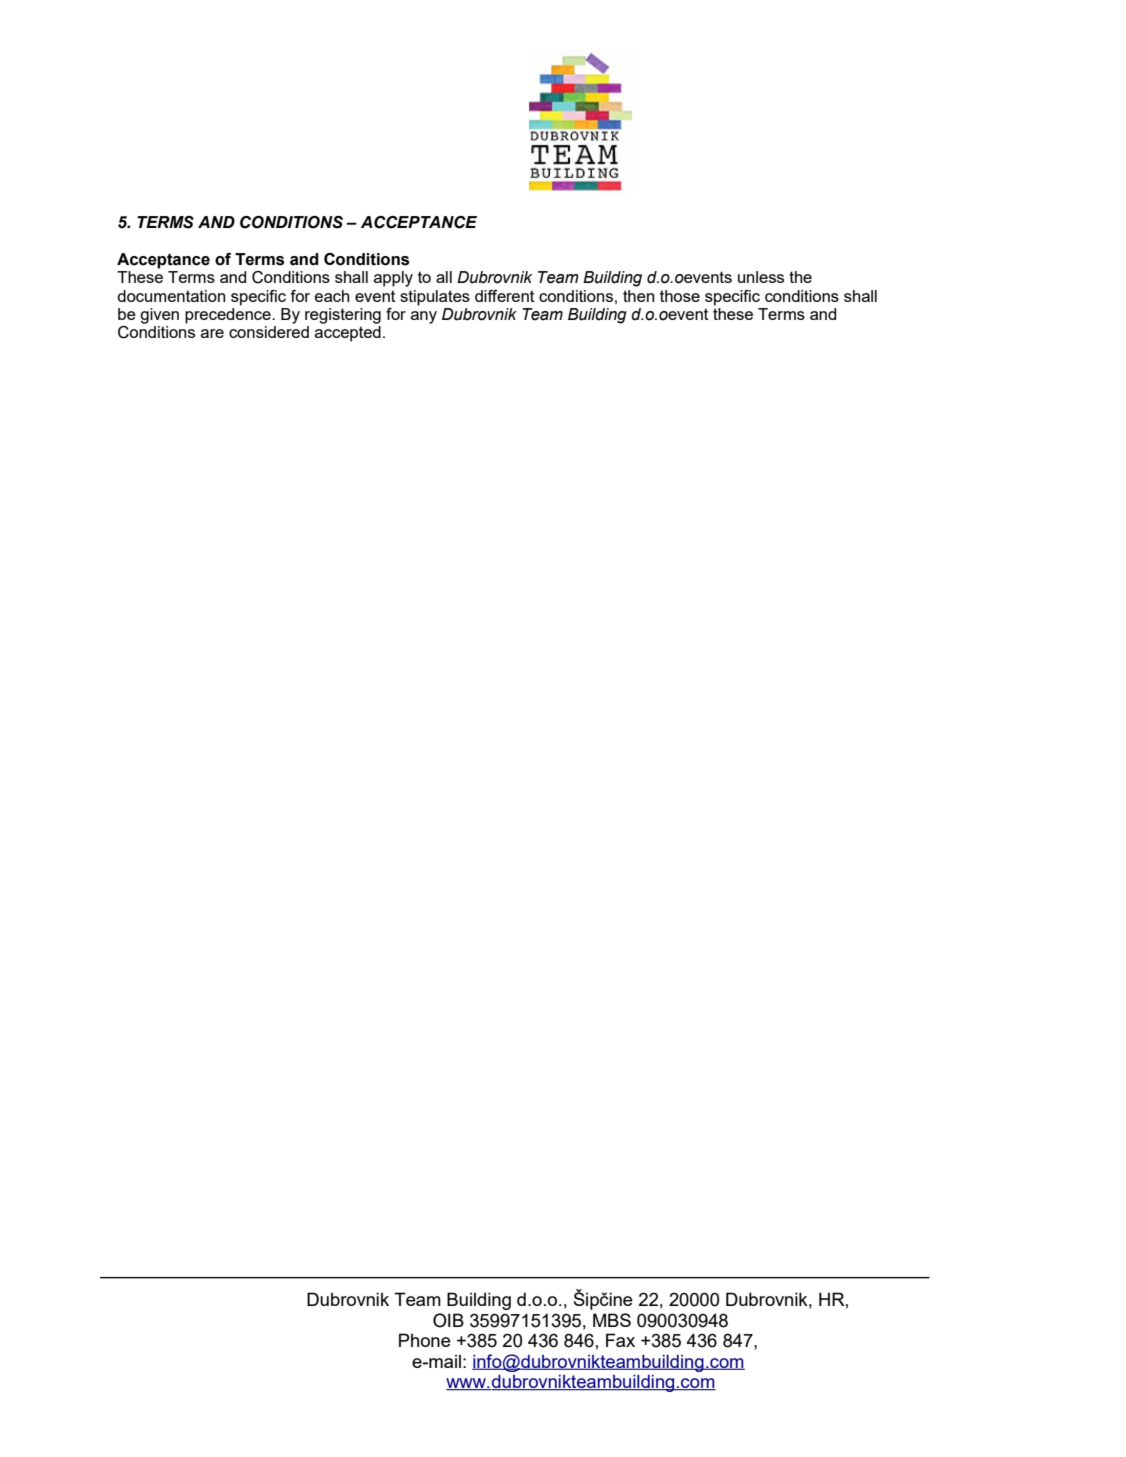 This screenshot has height=1457, width=1126. What do you see at coordinates (212, 333) in the screenshot?
I see `are` at bounding box center [212, 333].
